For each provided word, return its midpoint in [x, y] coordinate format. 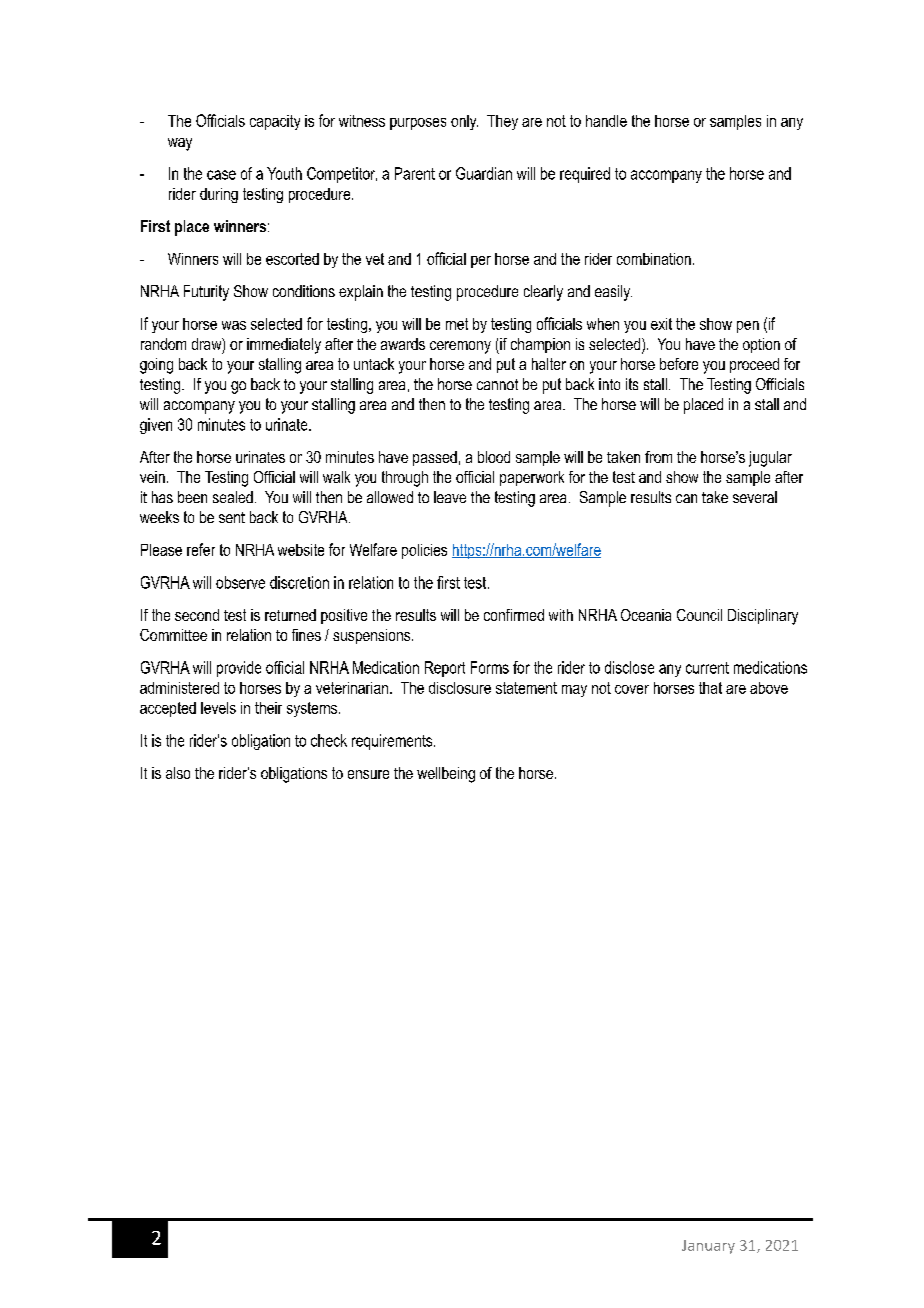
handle [606, 121]
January [708, 1247]
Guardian [484, 173]
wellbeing [446, 775]
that [710, 688]
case [221, 175]
